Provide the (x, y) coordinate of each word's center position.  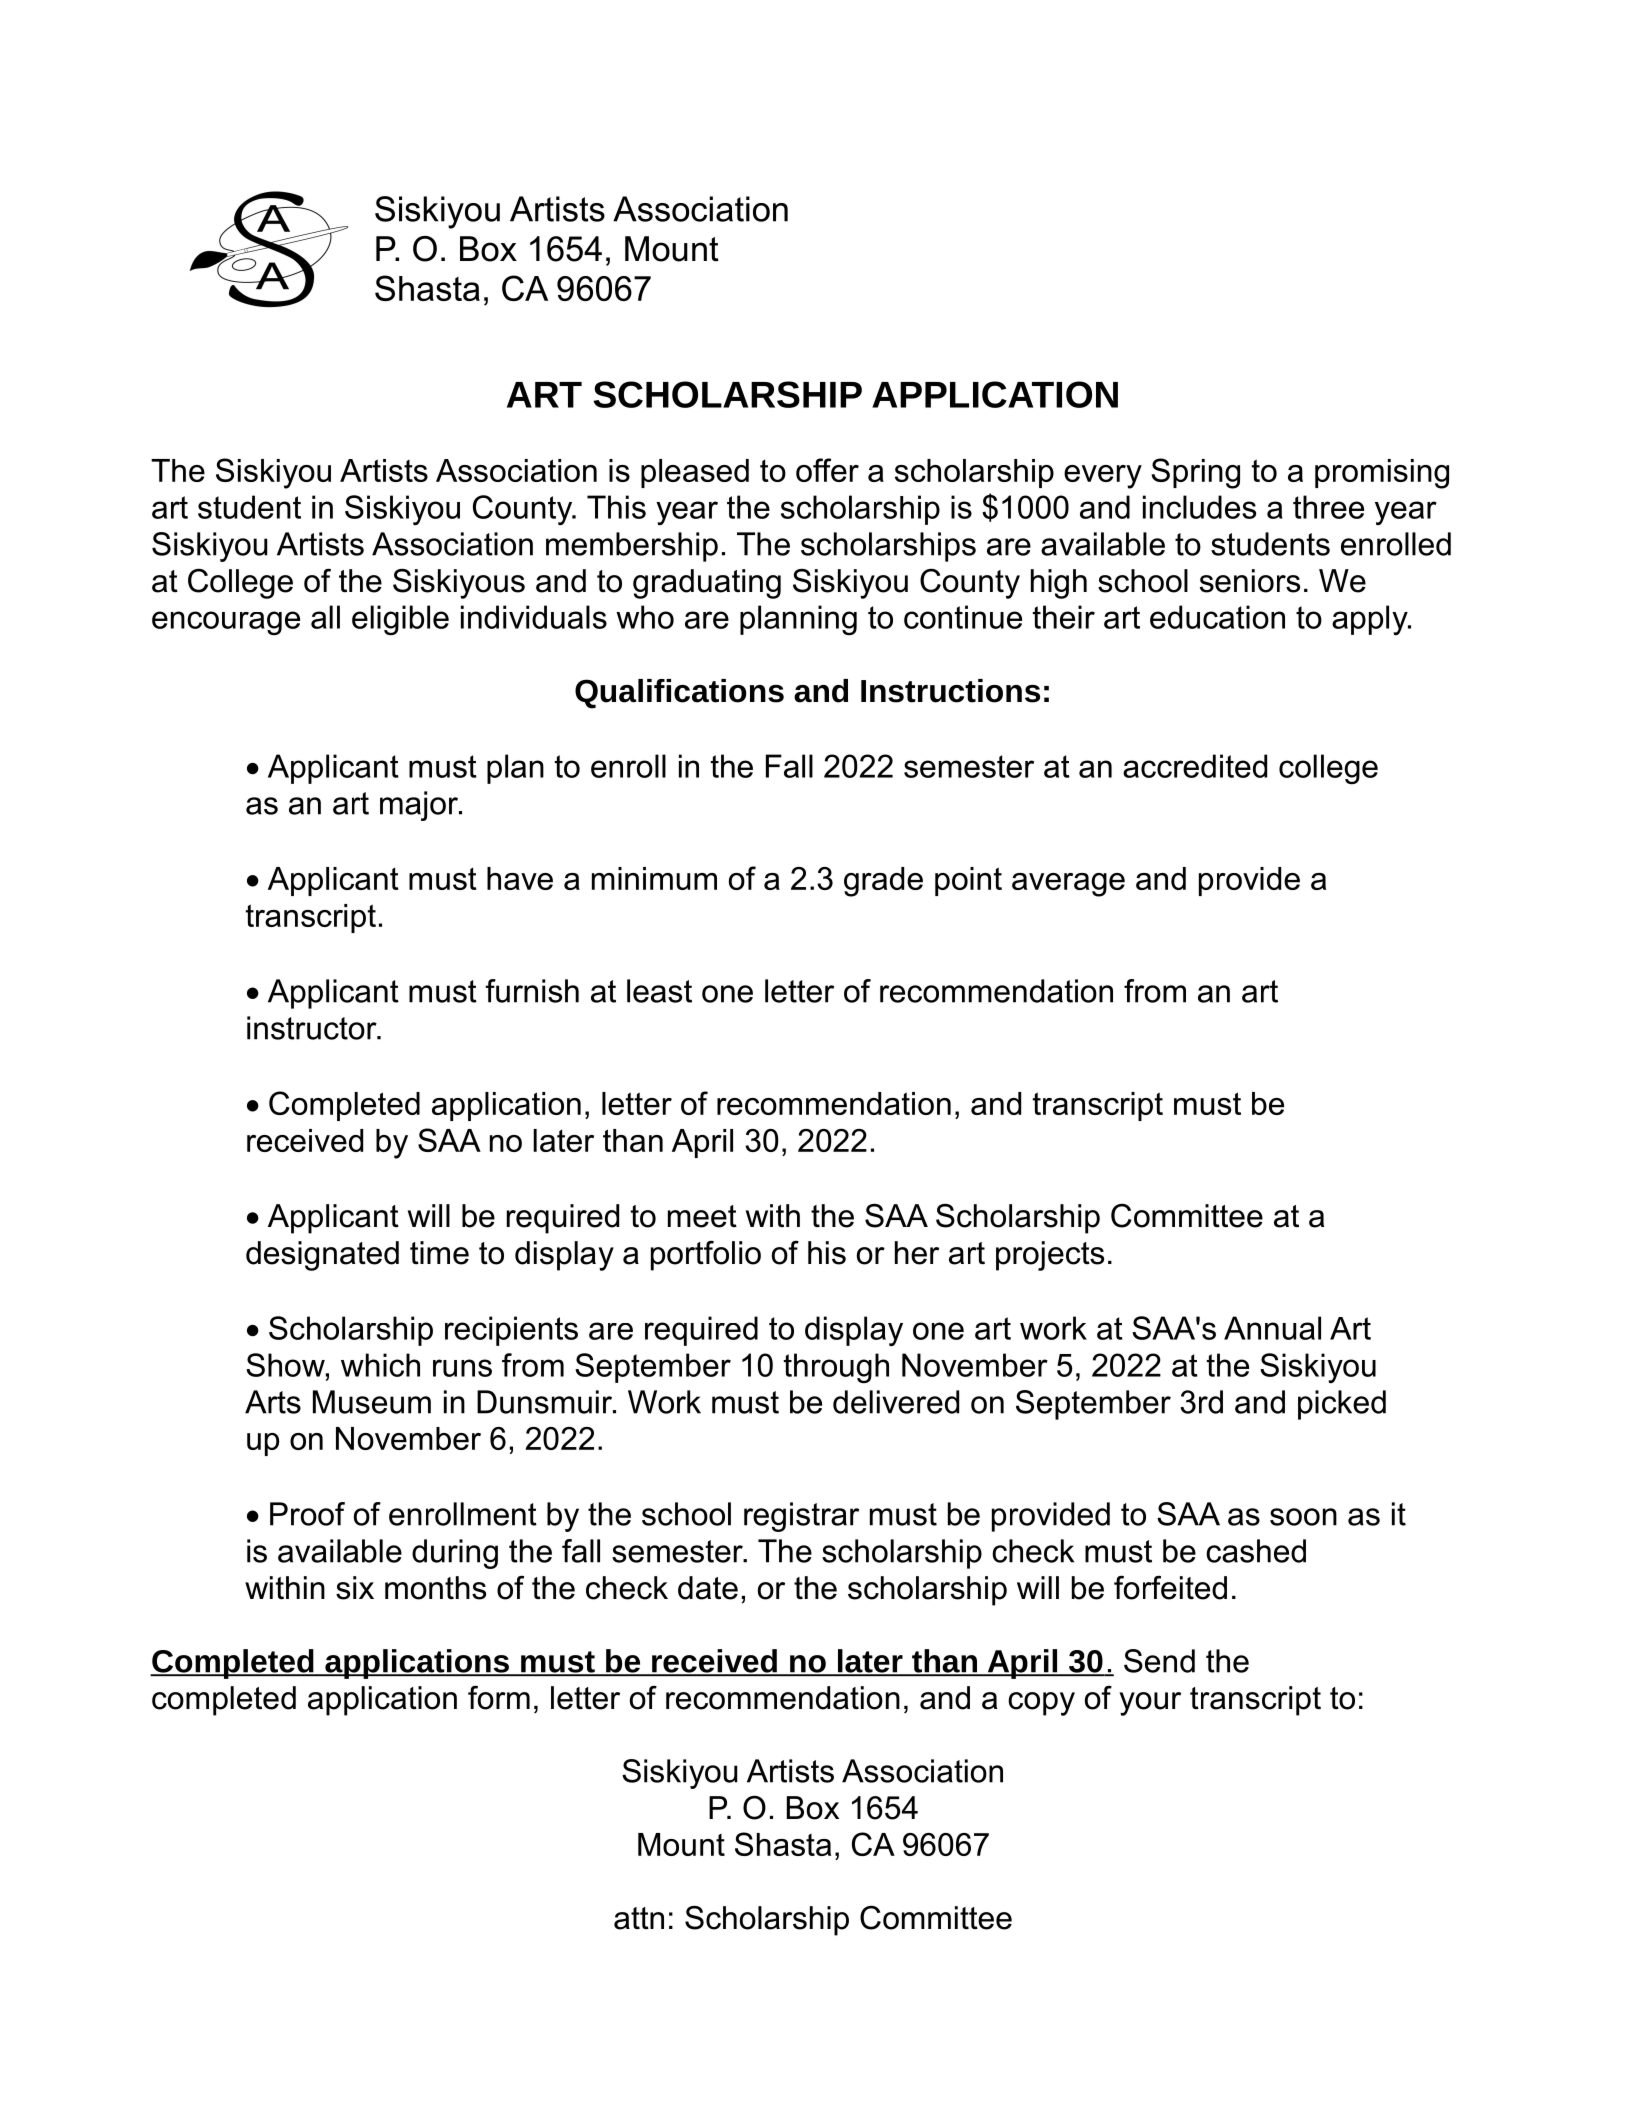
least (659, 991)
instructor (313, 1028)
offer (827, 470)
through (836, 1368)
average (1068, 885)
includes (1199, 507)
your (1150, 1704)
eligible (400, 620)
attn (639, 1918)
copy (1041, 1704)
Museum (372, 1402)
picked (1342, 1405)
